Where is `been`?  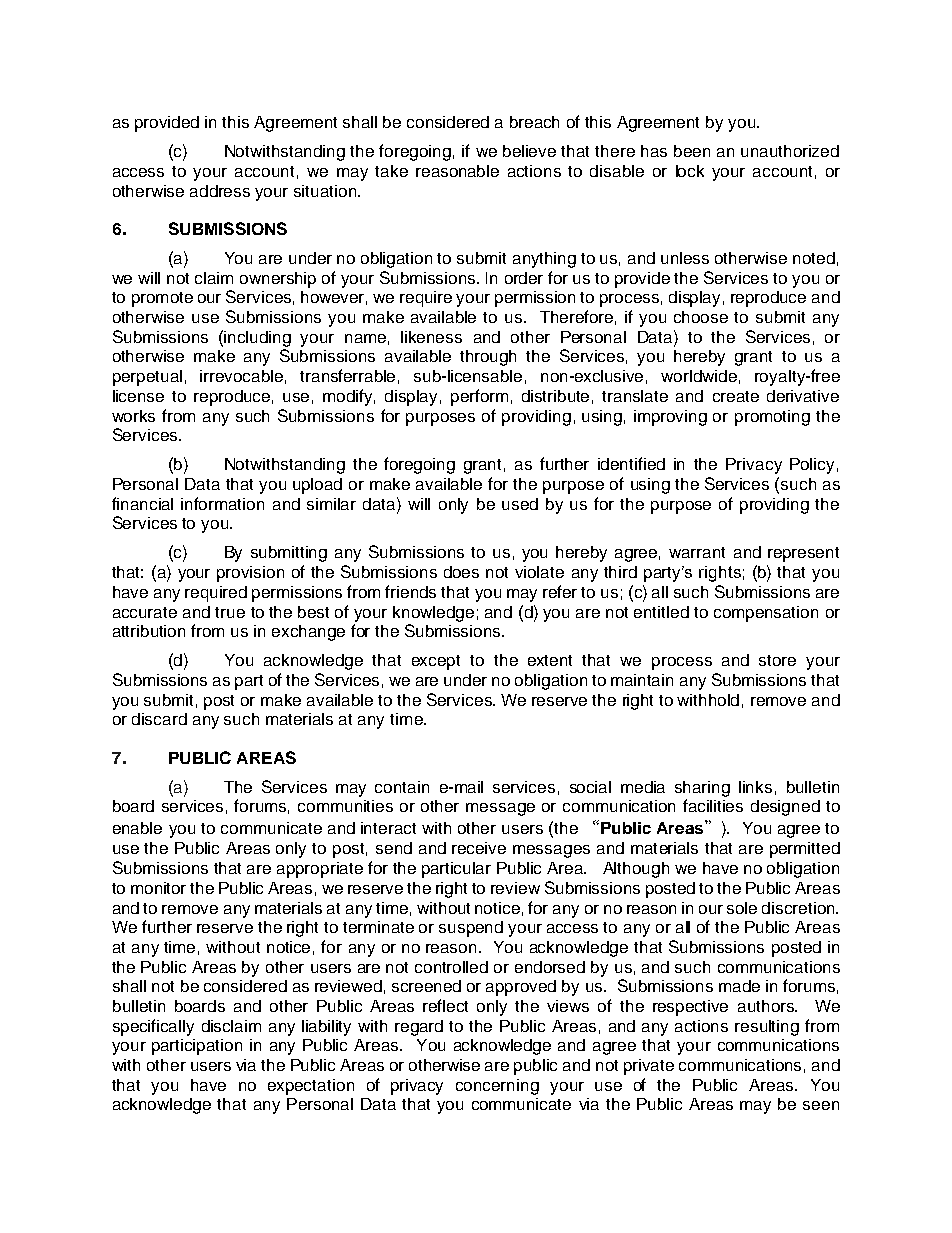
been is located at coordinates (692, 151).
